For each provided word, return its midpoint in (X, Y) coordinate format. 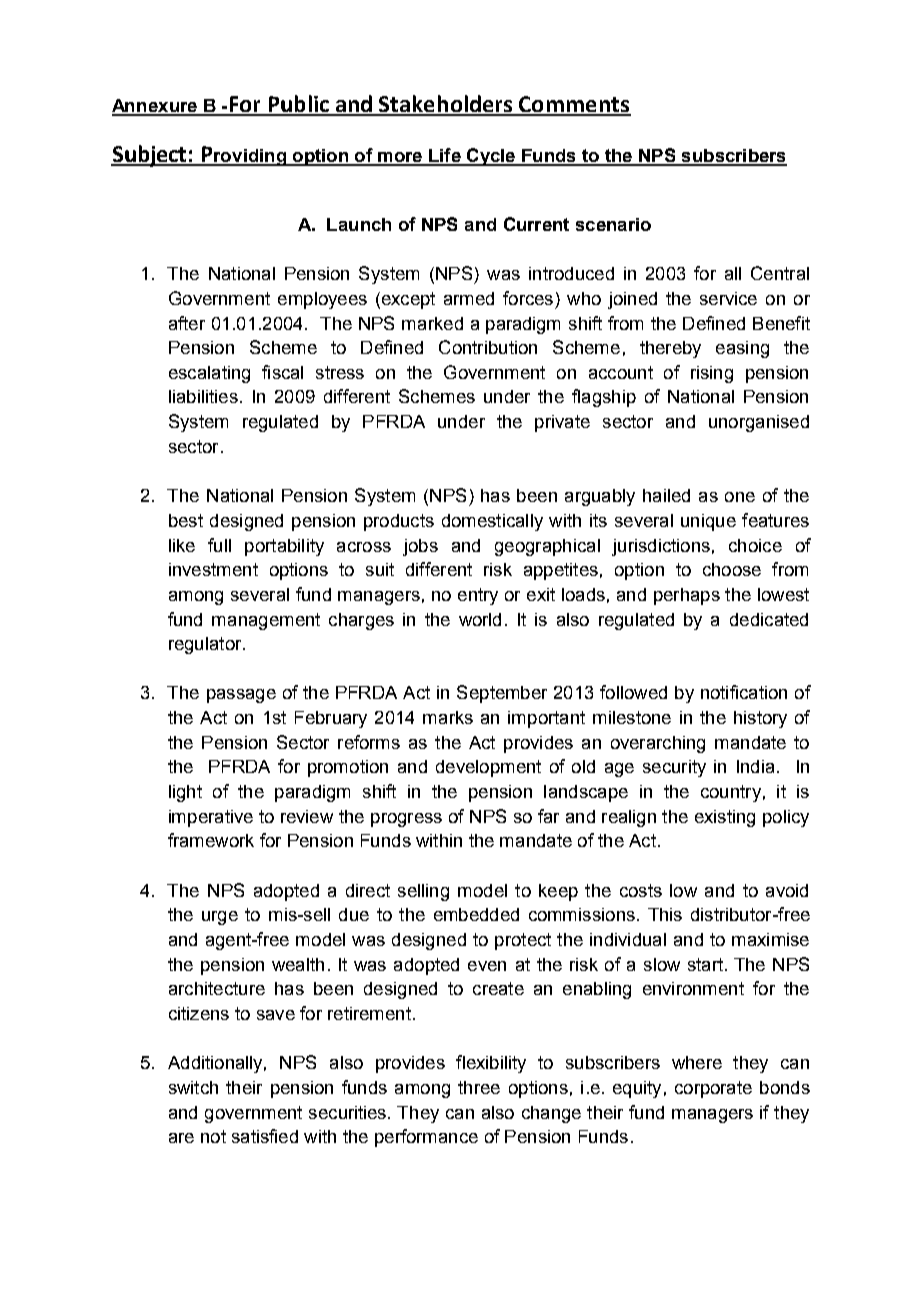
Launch (359, 224)
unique (708, 522)
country (731, 793)
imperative (211, 818)
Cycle (491, 157)
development (488, 768)
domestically (492, 522)
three (479, 1087)
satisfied (265, 1136)
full (219, 545)
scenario (613, 224)
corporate (713, 1089)
